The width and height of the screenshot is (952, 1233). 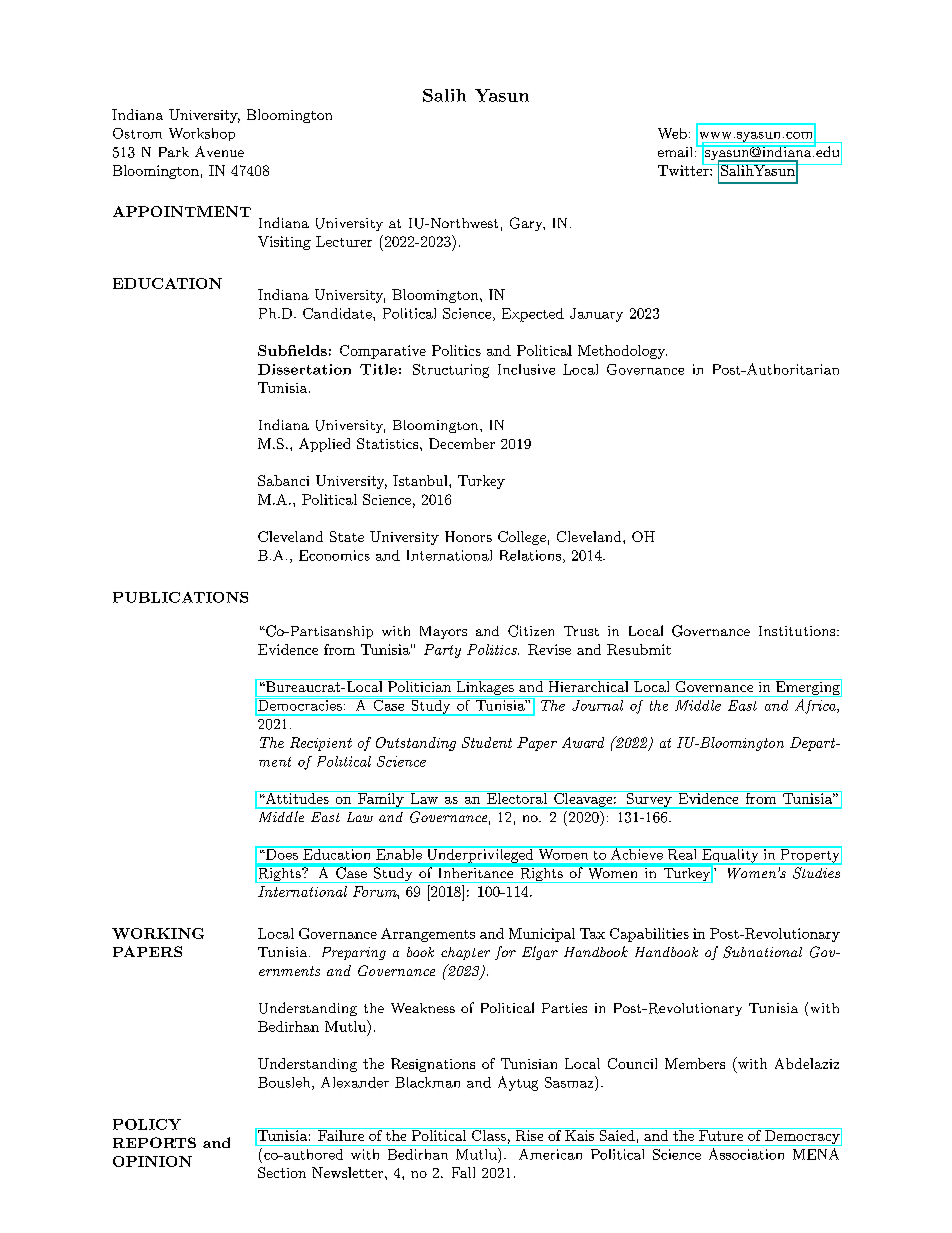 I want to click on December, so click(x=462, y=443).
